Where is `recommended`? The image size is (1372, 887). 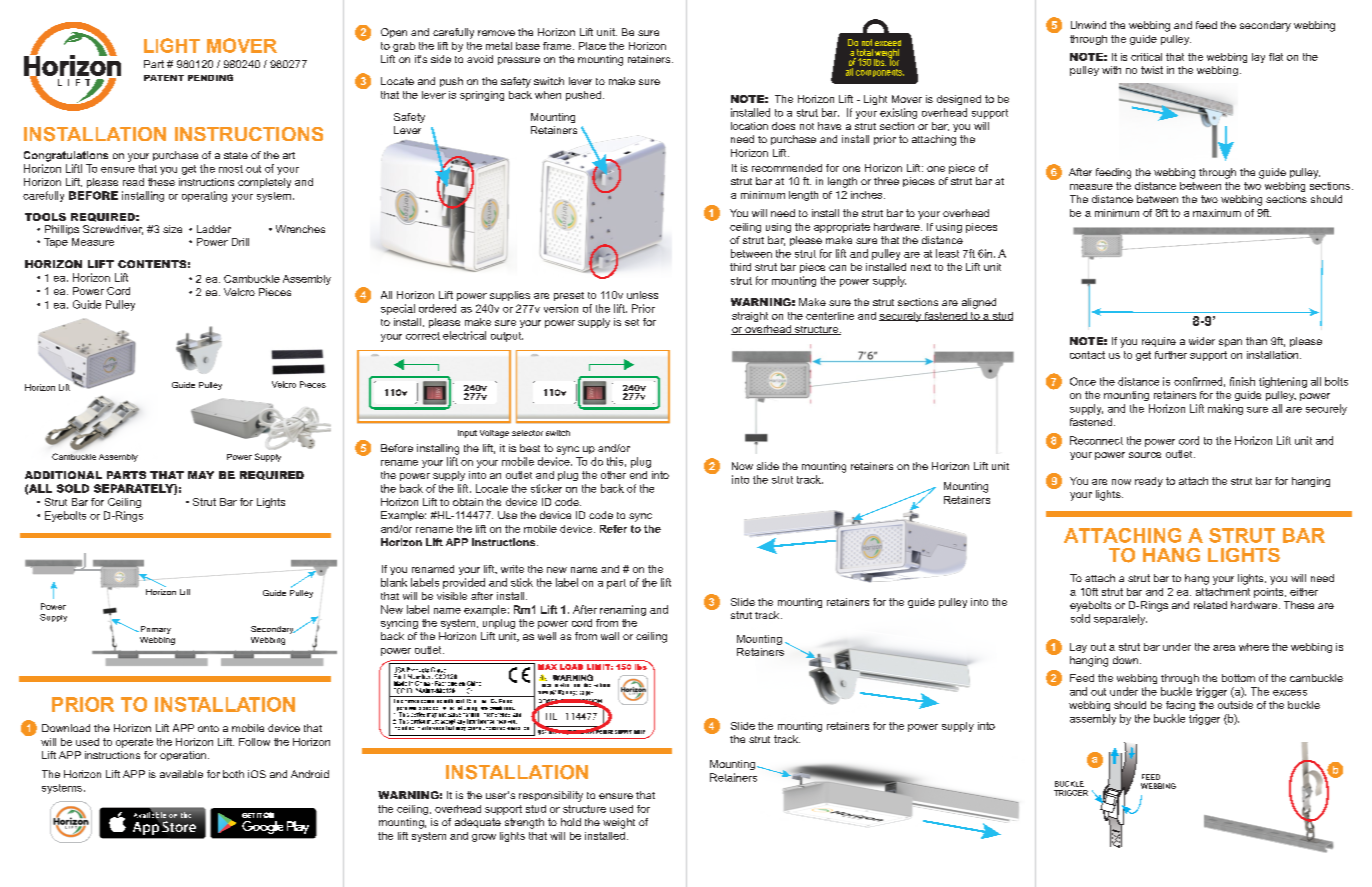
recommended is located at coordinates (787, 168).
